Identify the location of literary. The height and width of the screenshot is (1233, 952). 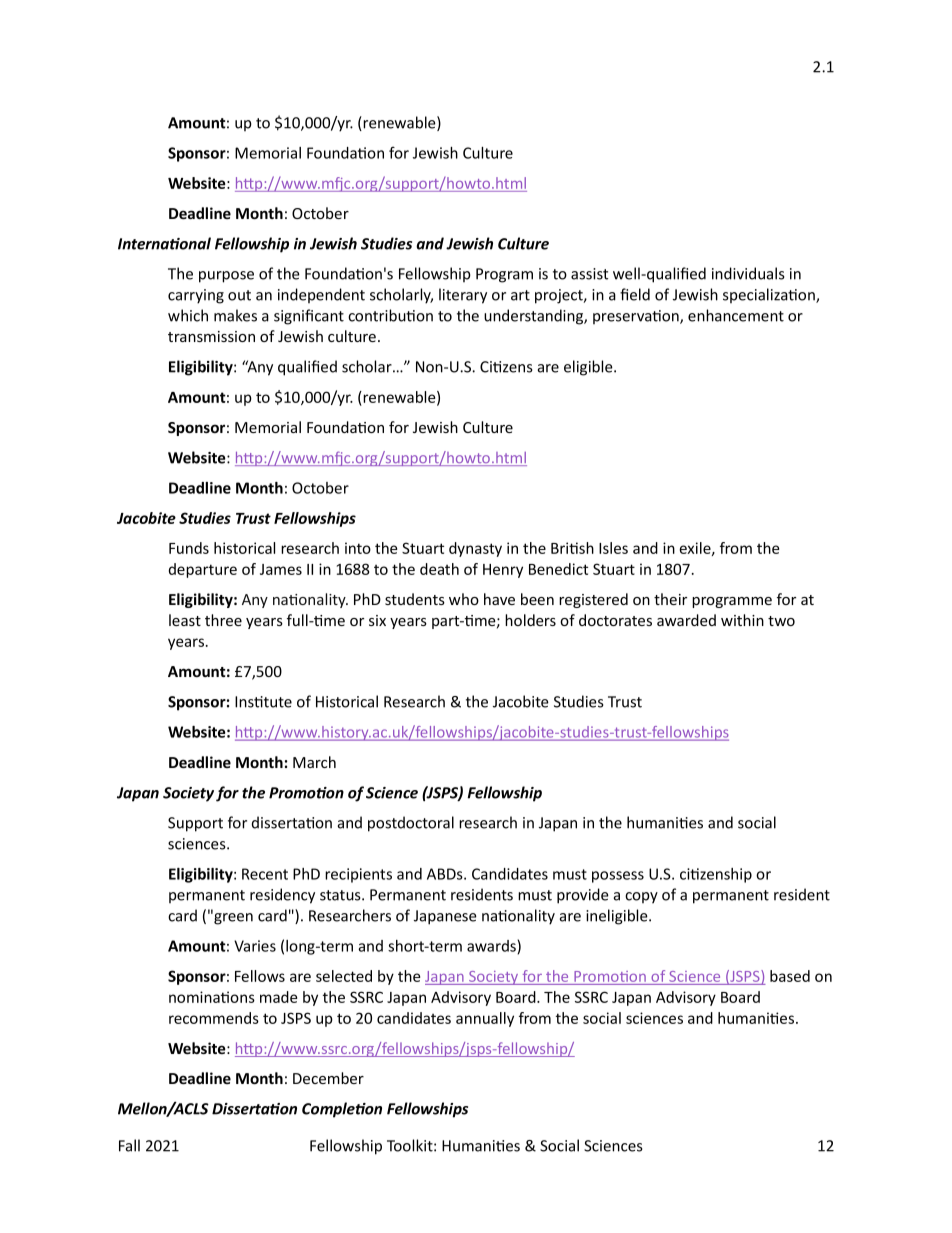
(463, 296).
